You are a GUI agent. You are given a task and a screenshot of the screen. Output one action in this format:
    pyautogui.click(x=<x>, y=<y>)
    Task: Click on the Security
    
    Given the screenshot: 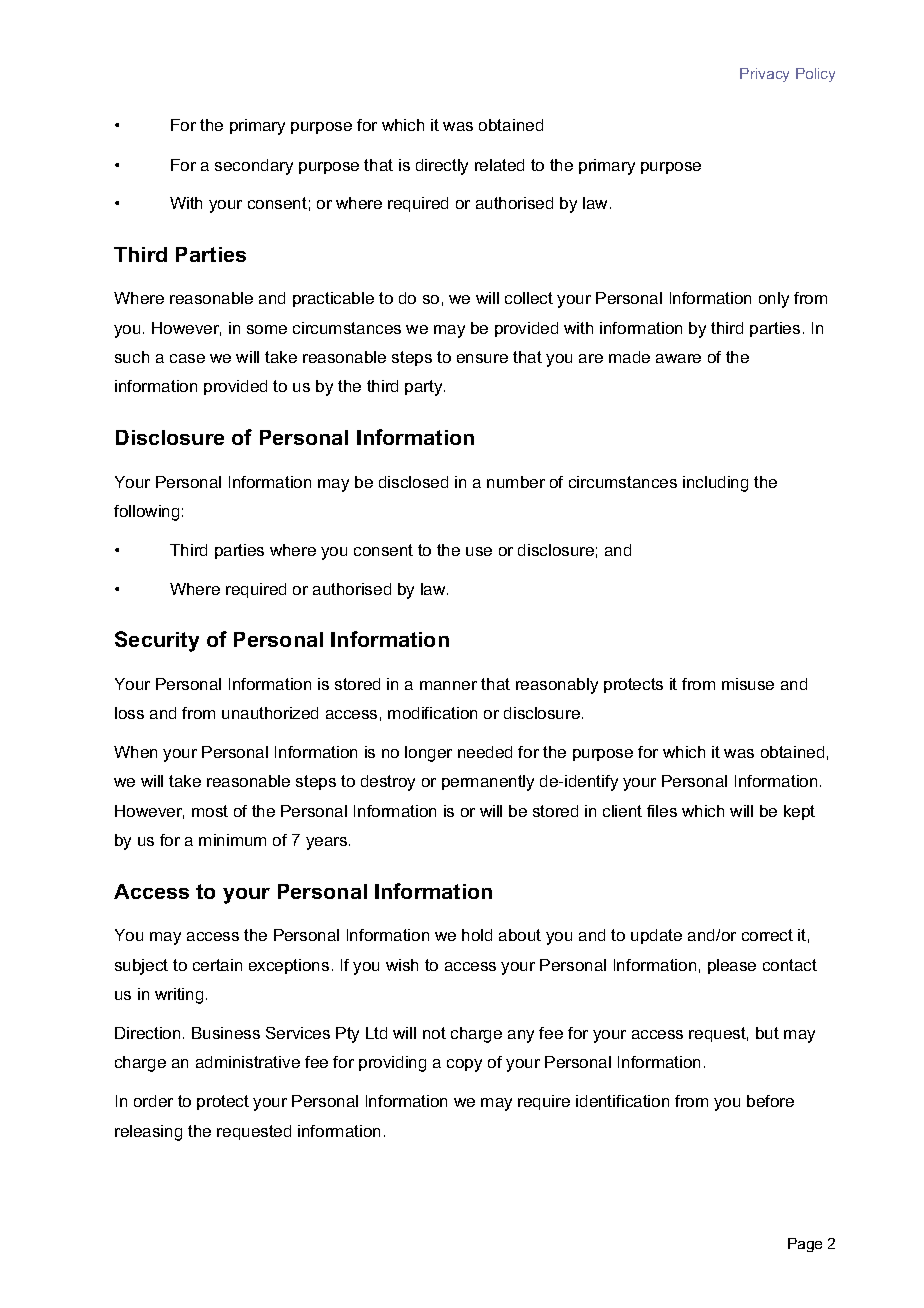 What is the action you would take?
    pyautogui.click(x=157, y=641)
